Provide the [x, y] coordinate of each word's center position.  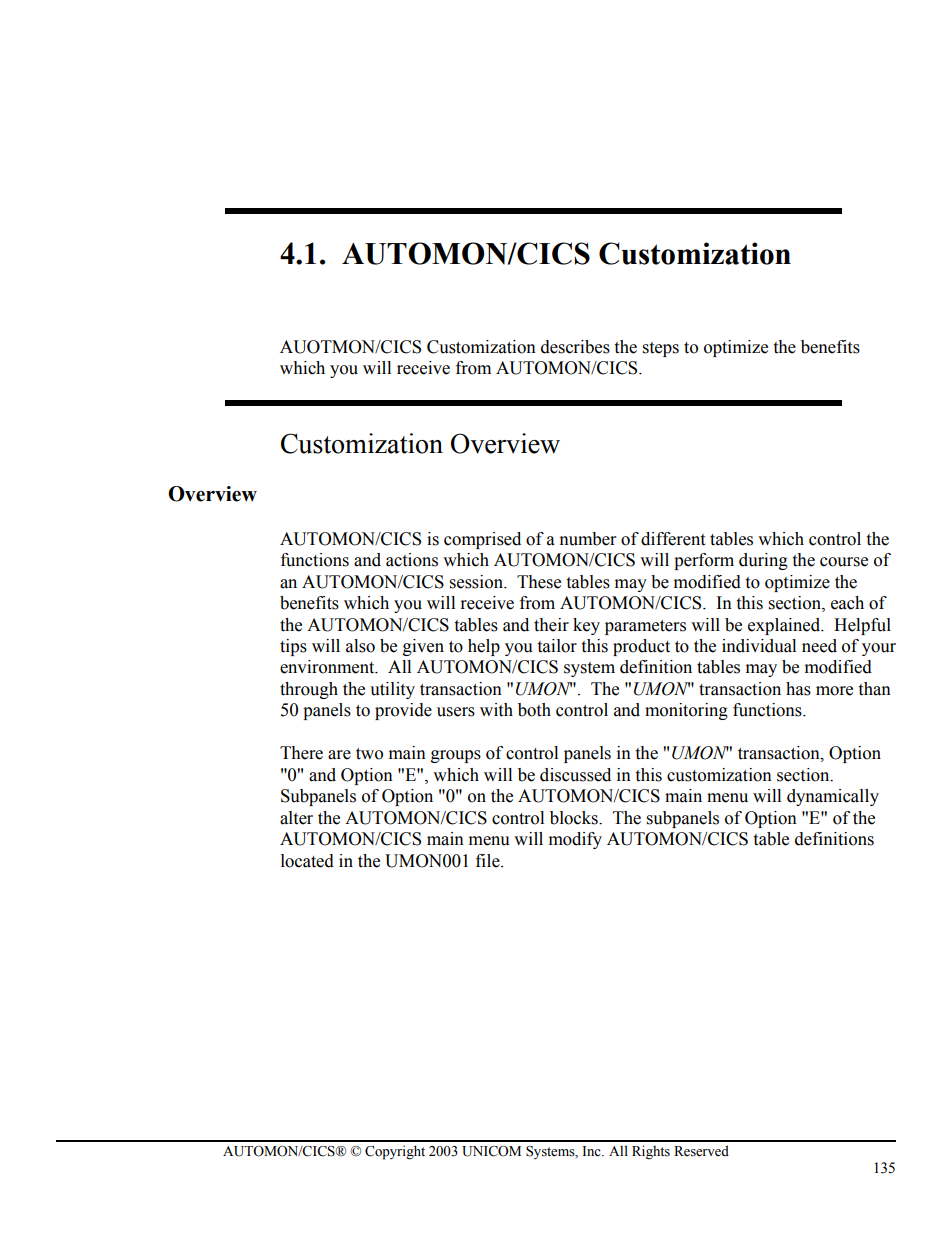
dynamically [833, 797]
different [673, 539]
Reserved [701, 1151]
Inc [592, 1151]
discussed [575, 775]
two [369, 754]
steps [661, 349]
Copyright [395, 1152]
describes [575, 347]
